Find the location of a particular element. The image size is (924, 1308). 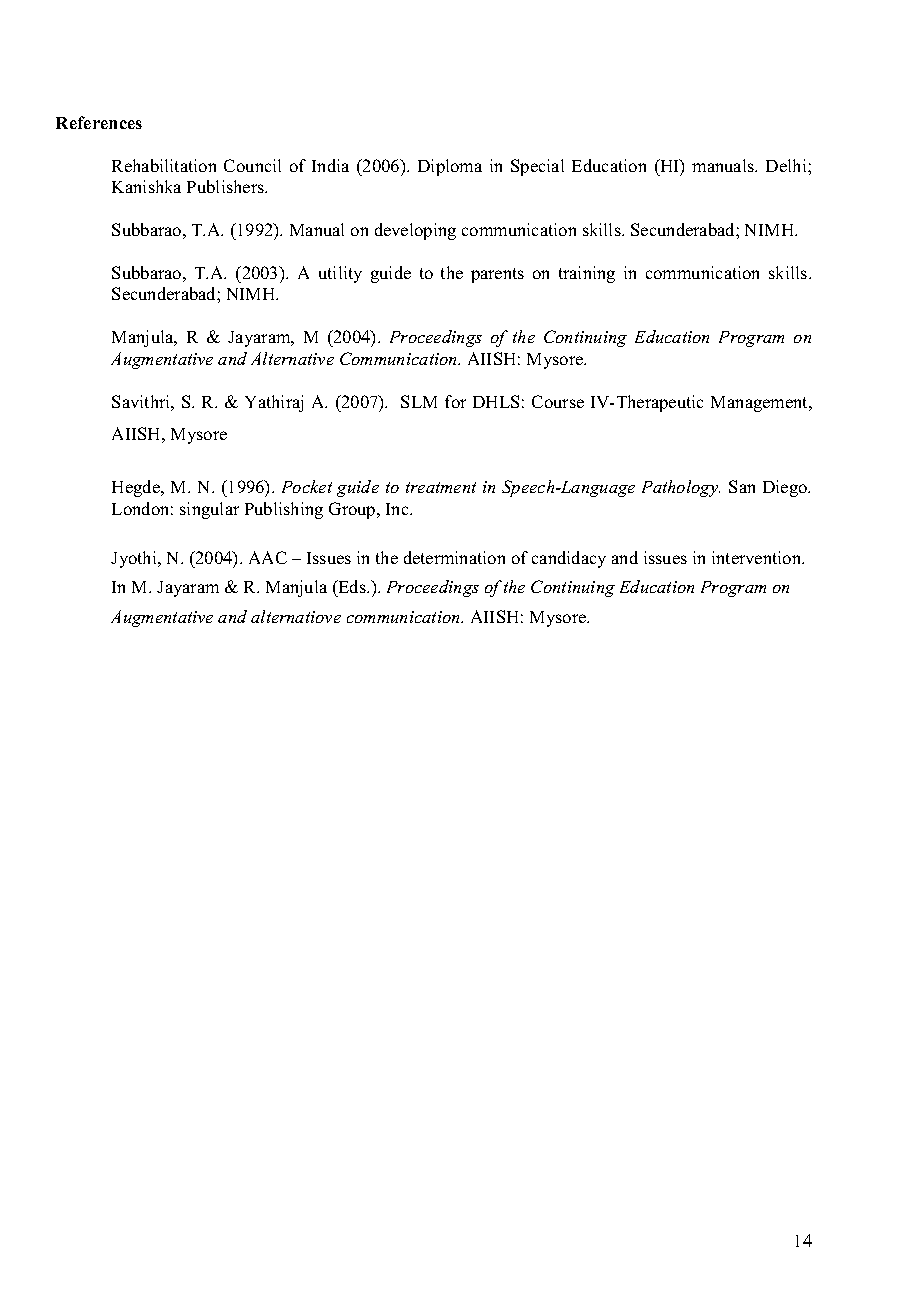

AAC is located at coordinates (268, 557).
